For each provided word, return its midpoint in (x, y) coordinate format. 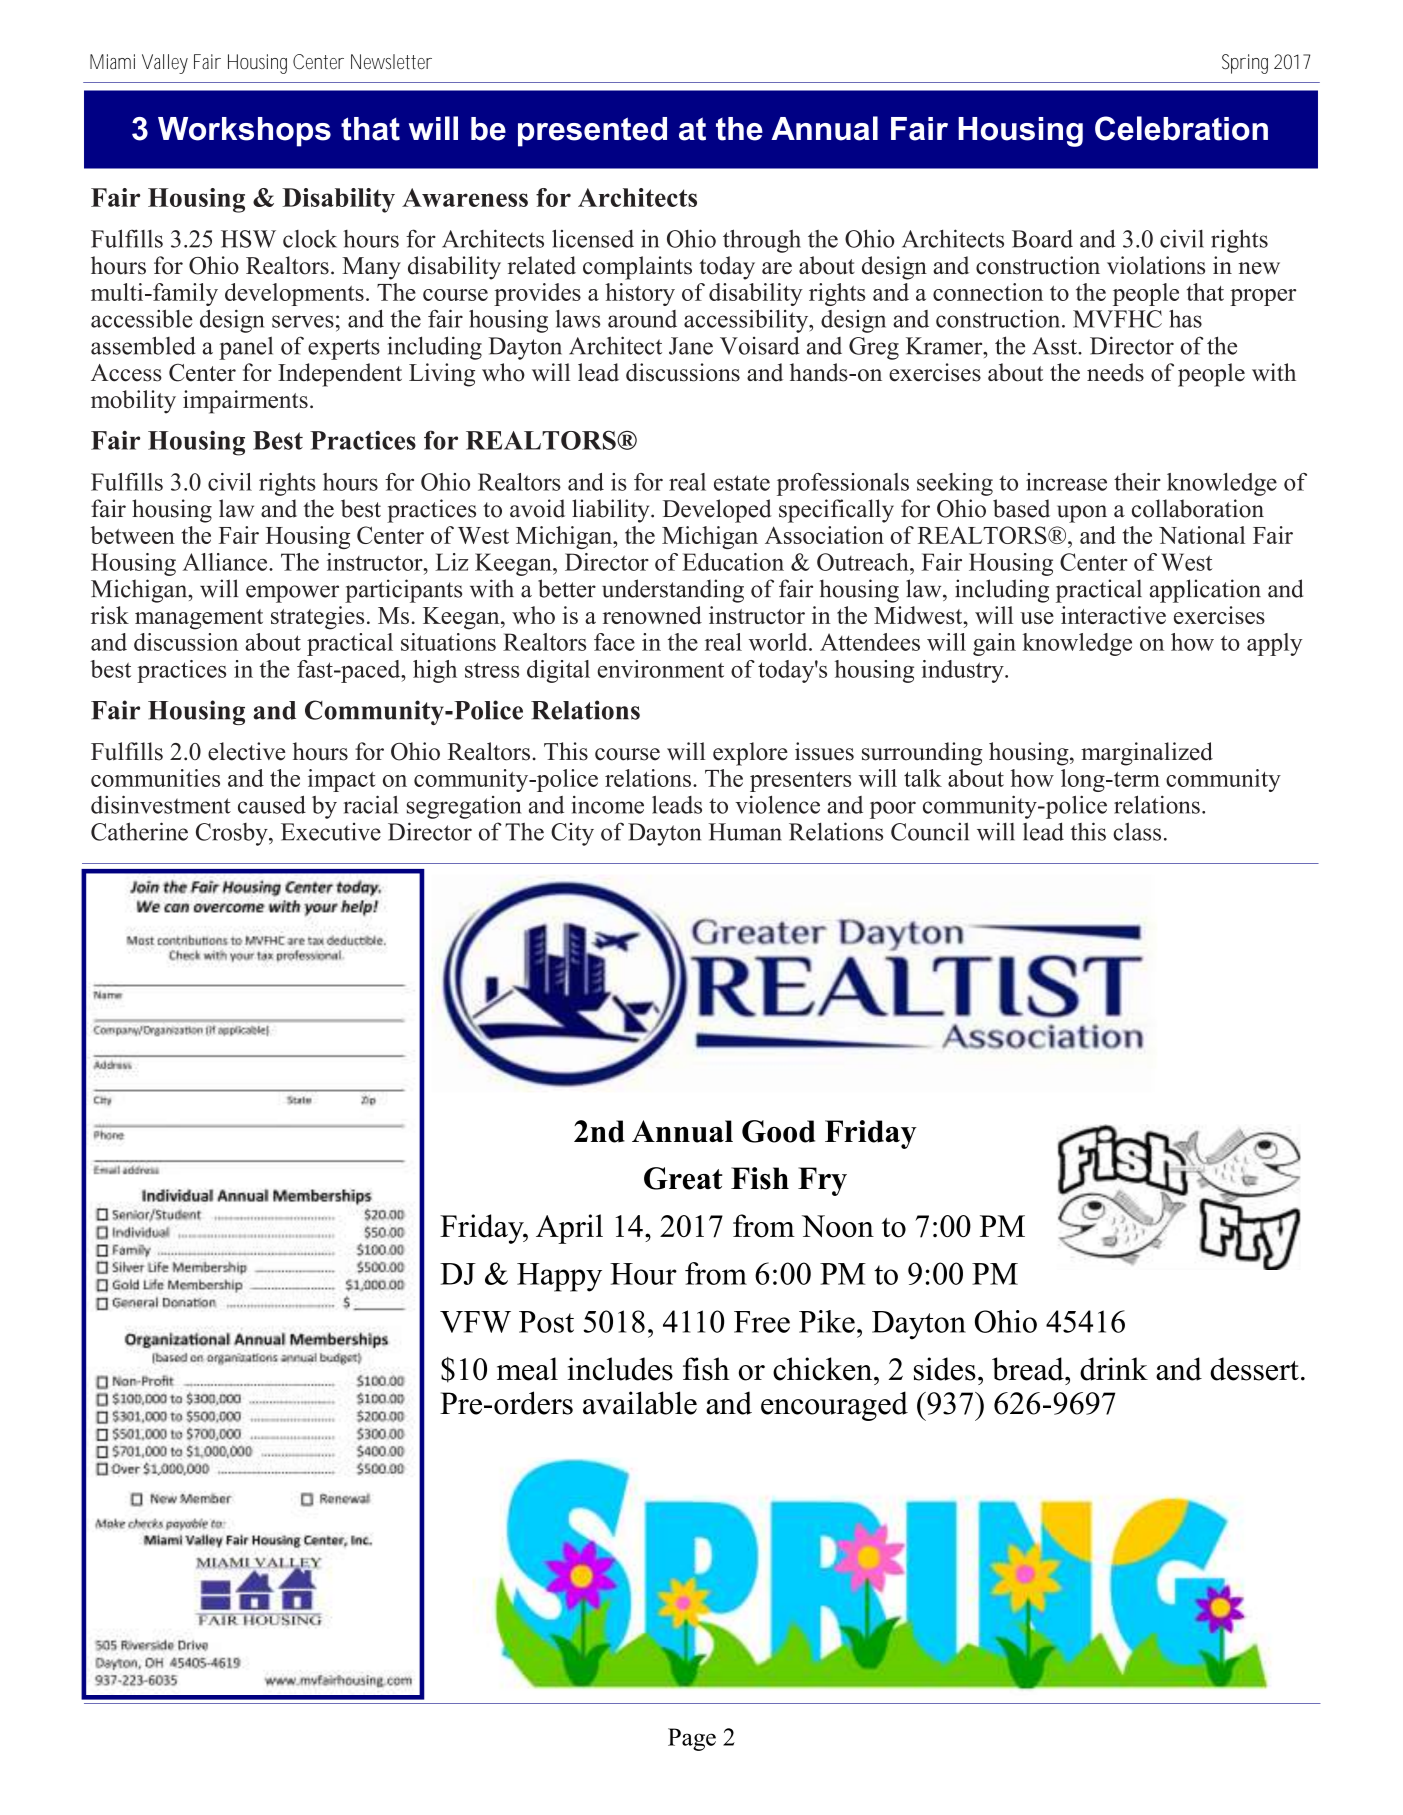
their (1137, 482)
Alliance (226, 562)
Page (692, 1739)
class (1137, 831)
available (640, 1403)
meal (527, 1369)
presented (592, 132)
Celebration (1181, 128)
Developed (717, 511)
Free (762, 1322)
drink (1114, 1369)
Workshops (244, 132)
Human (745, 832)
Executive (331, 832)
